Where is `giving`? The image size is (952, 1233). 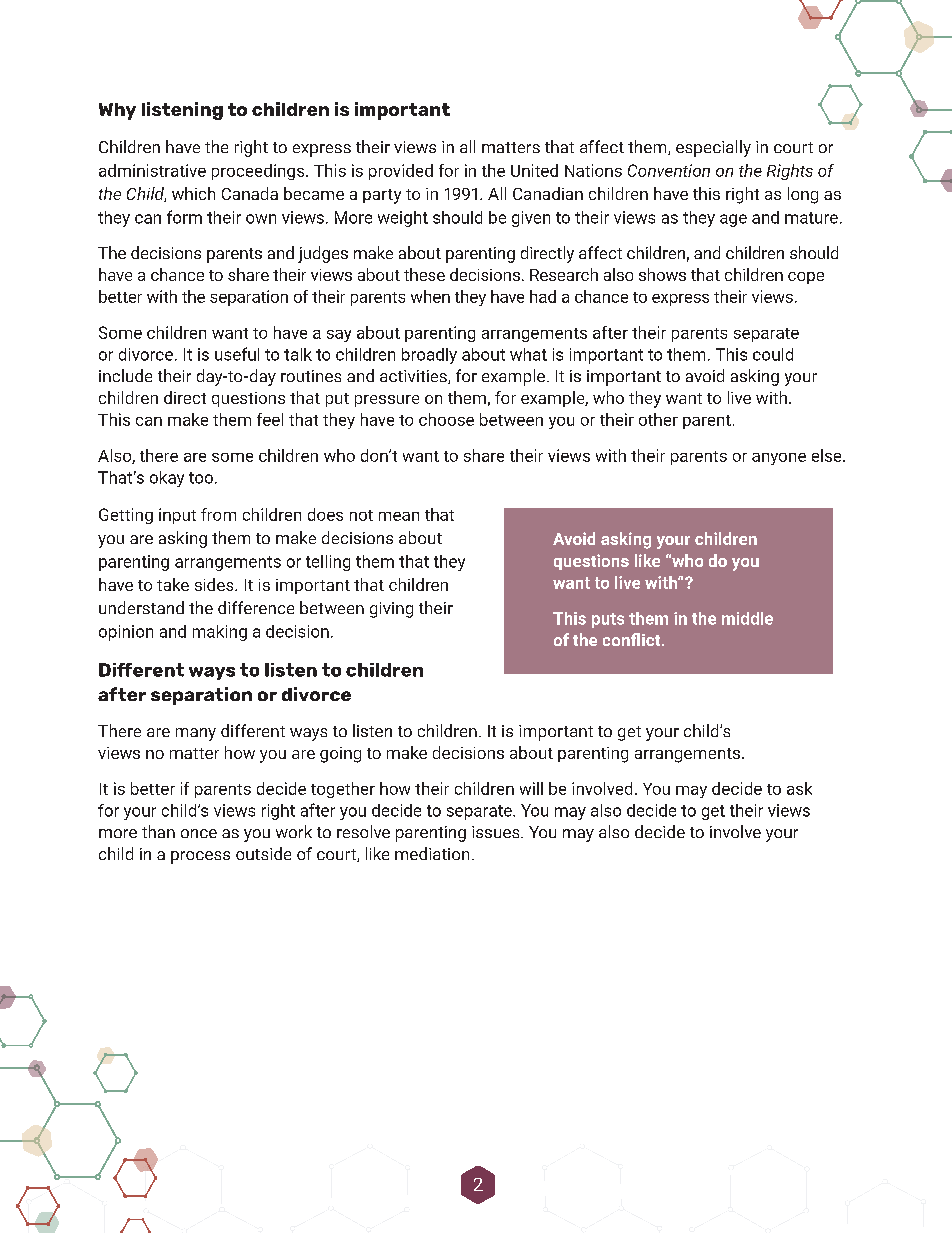
giving is located at coordinates (391, 610).
